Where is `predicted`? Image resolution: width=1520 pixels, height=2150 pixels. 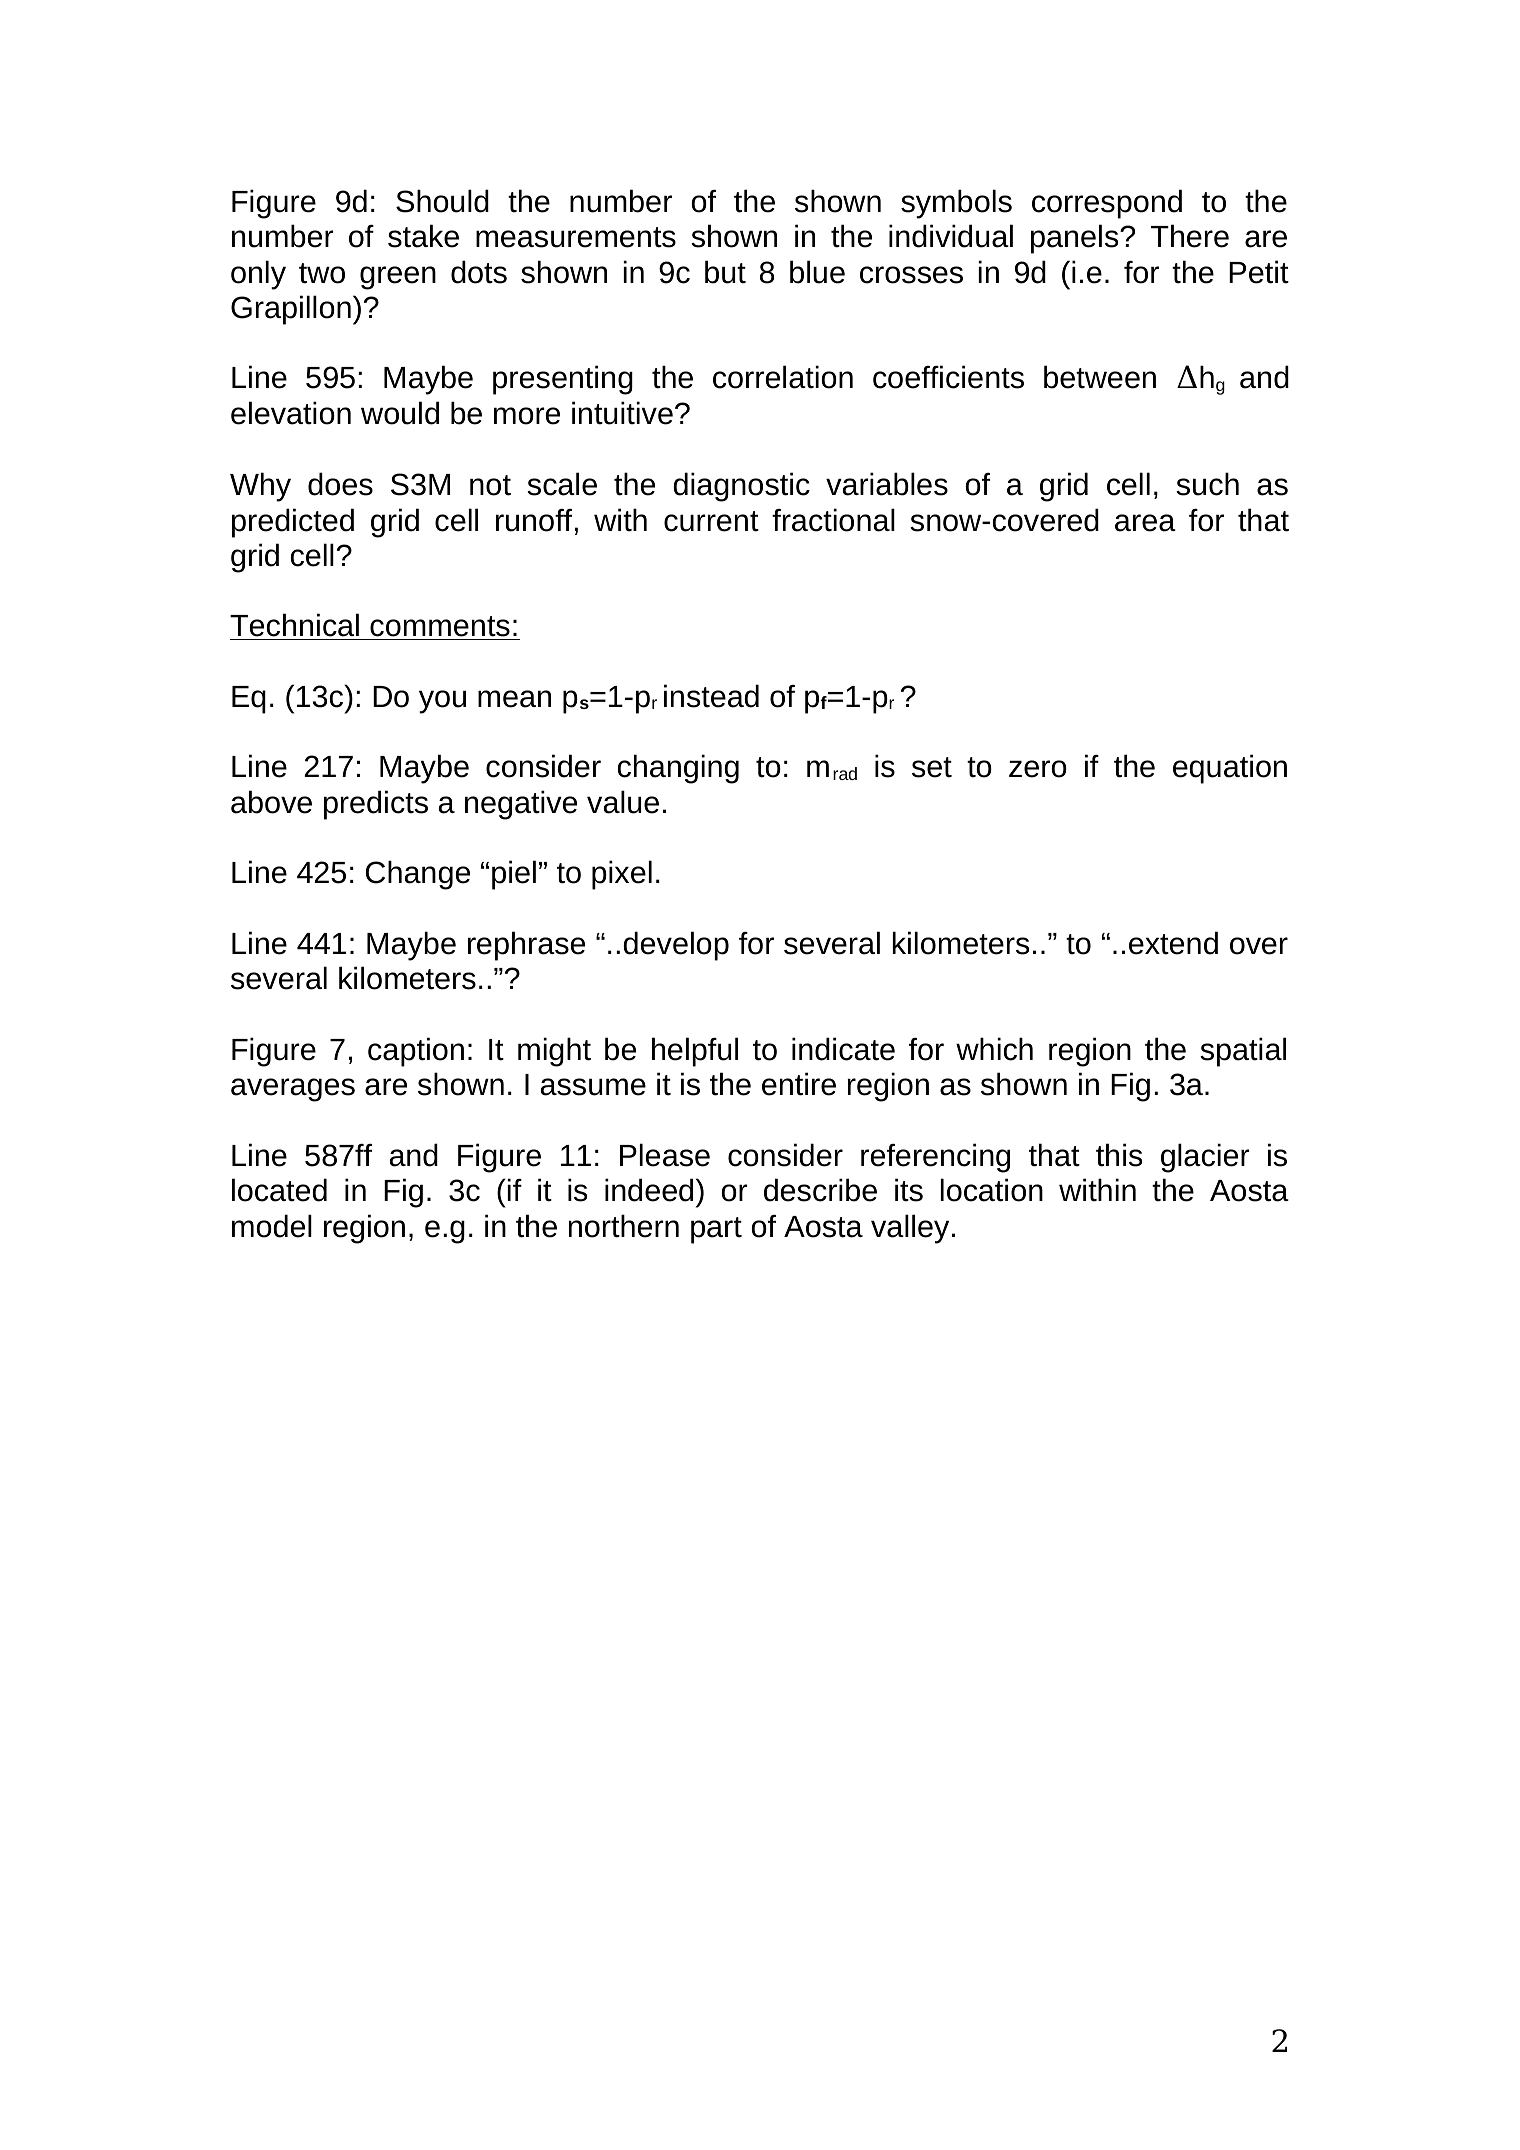 predicted is located at coordinates (293, 523).
